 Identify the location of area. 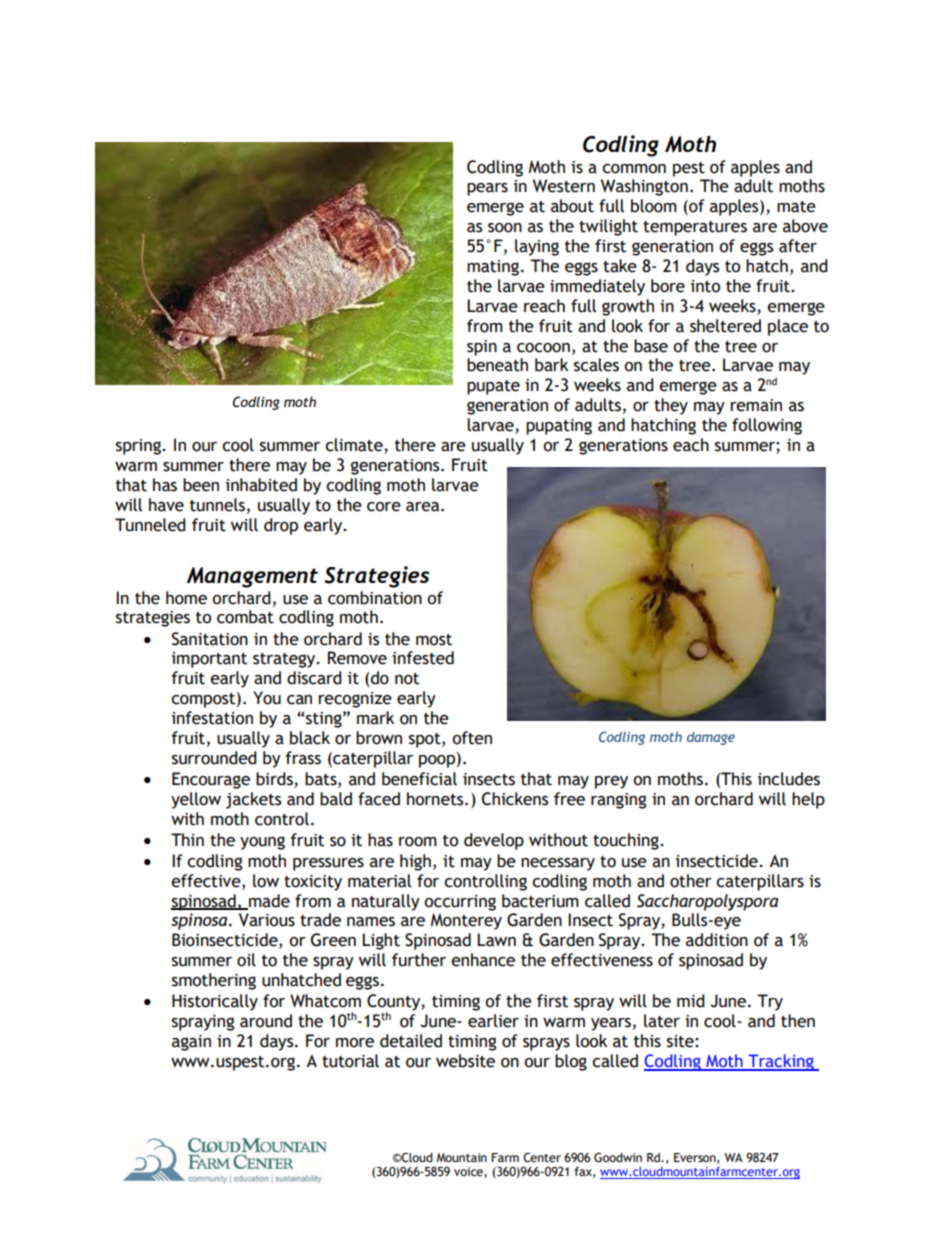
(424, 507).
